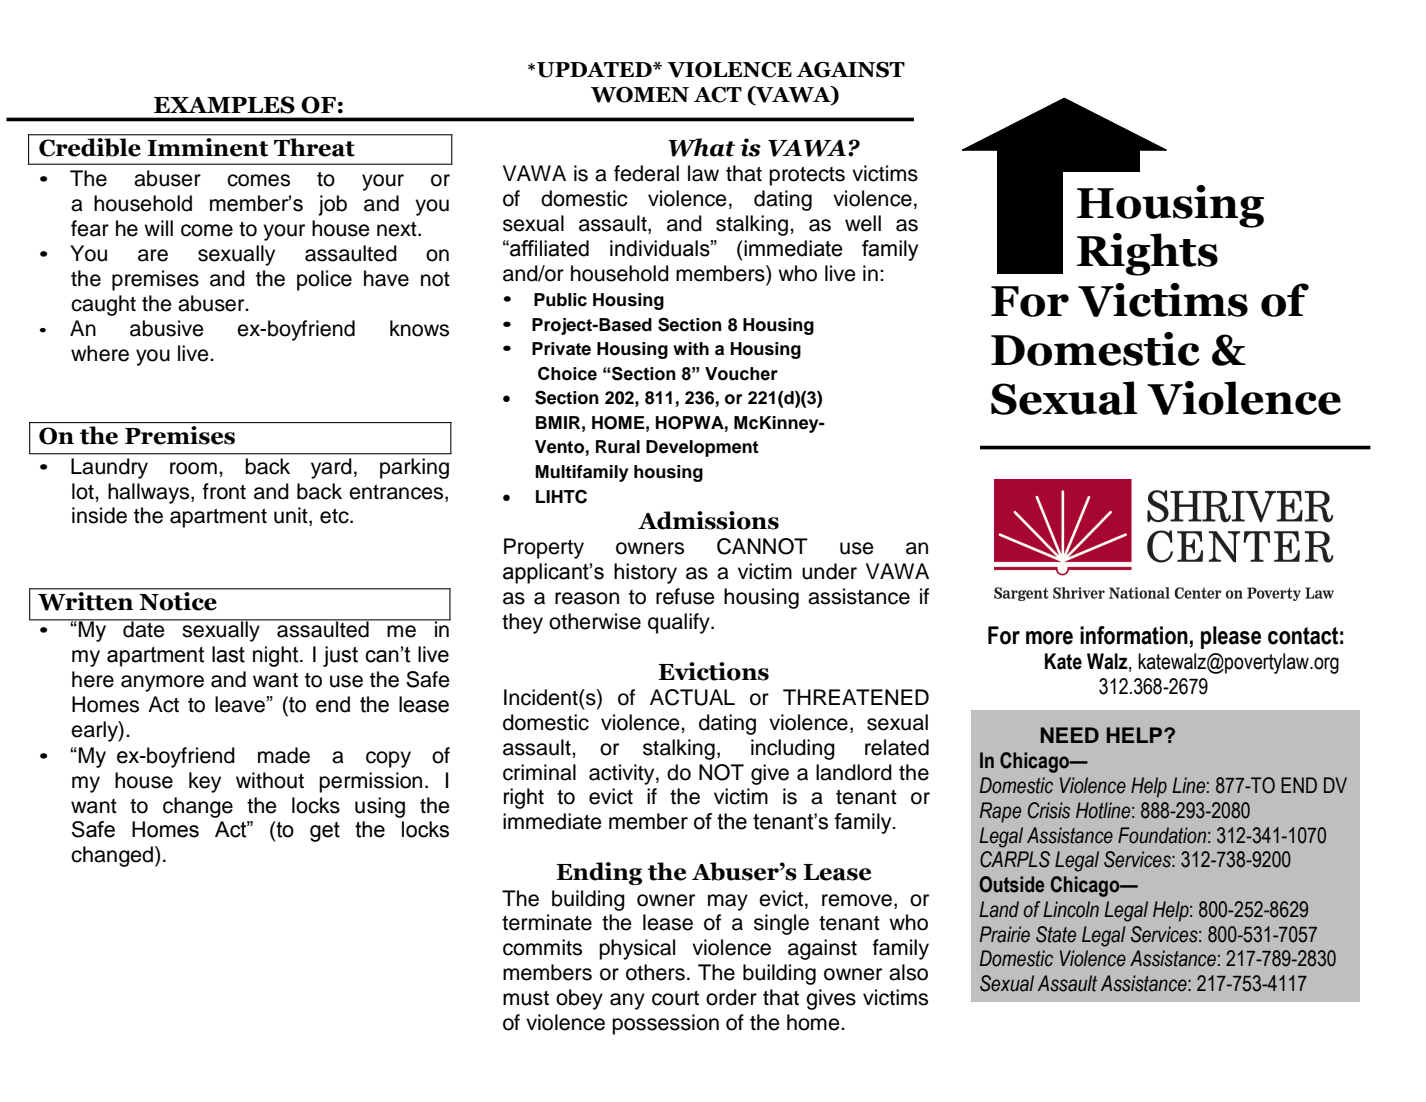 The image size is (1426, 1102). I want to click on protects, so click(807, 176).
